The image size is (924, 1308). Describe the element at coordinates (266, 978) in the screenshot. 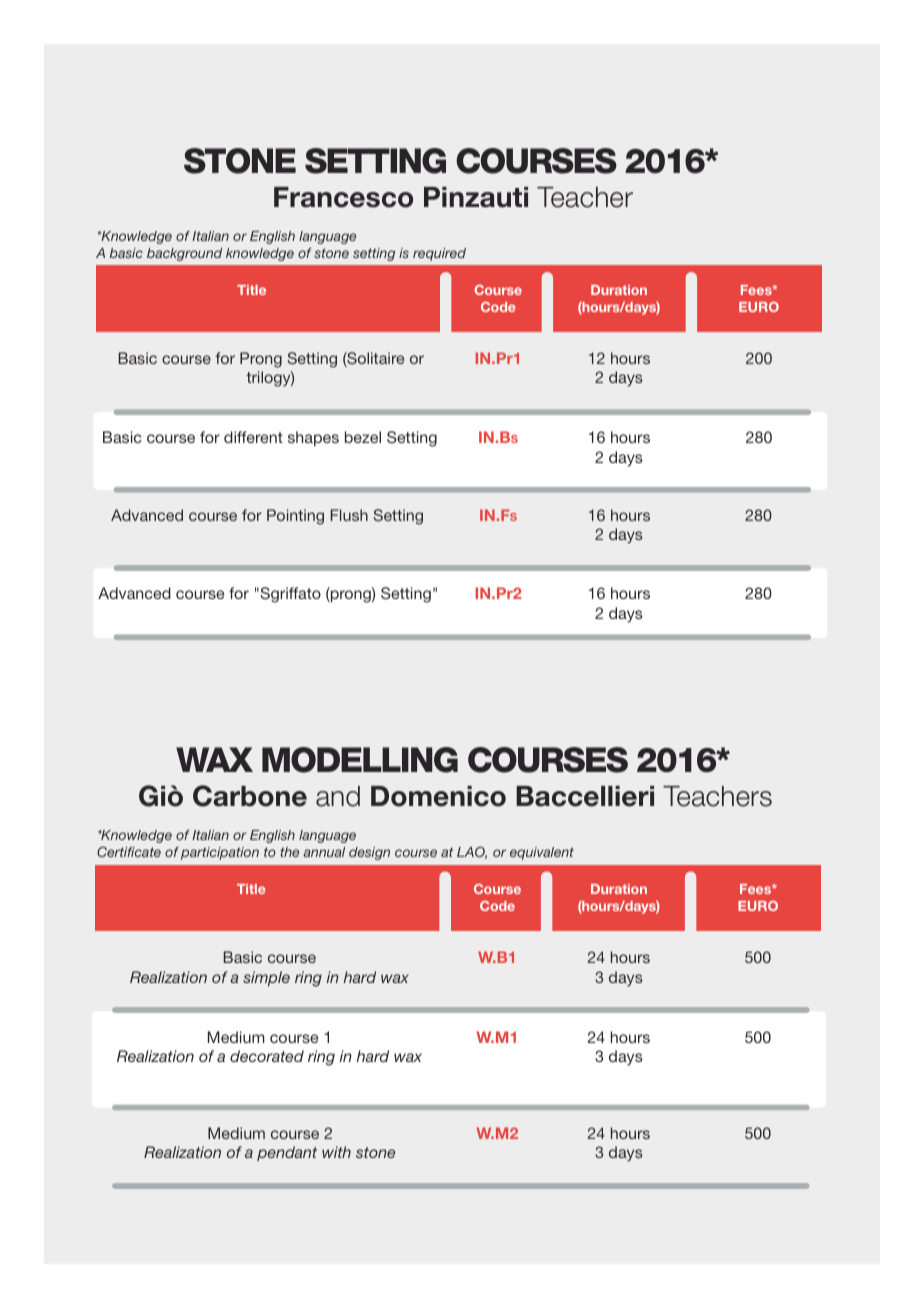

I see `simple` at that location.
